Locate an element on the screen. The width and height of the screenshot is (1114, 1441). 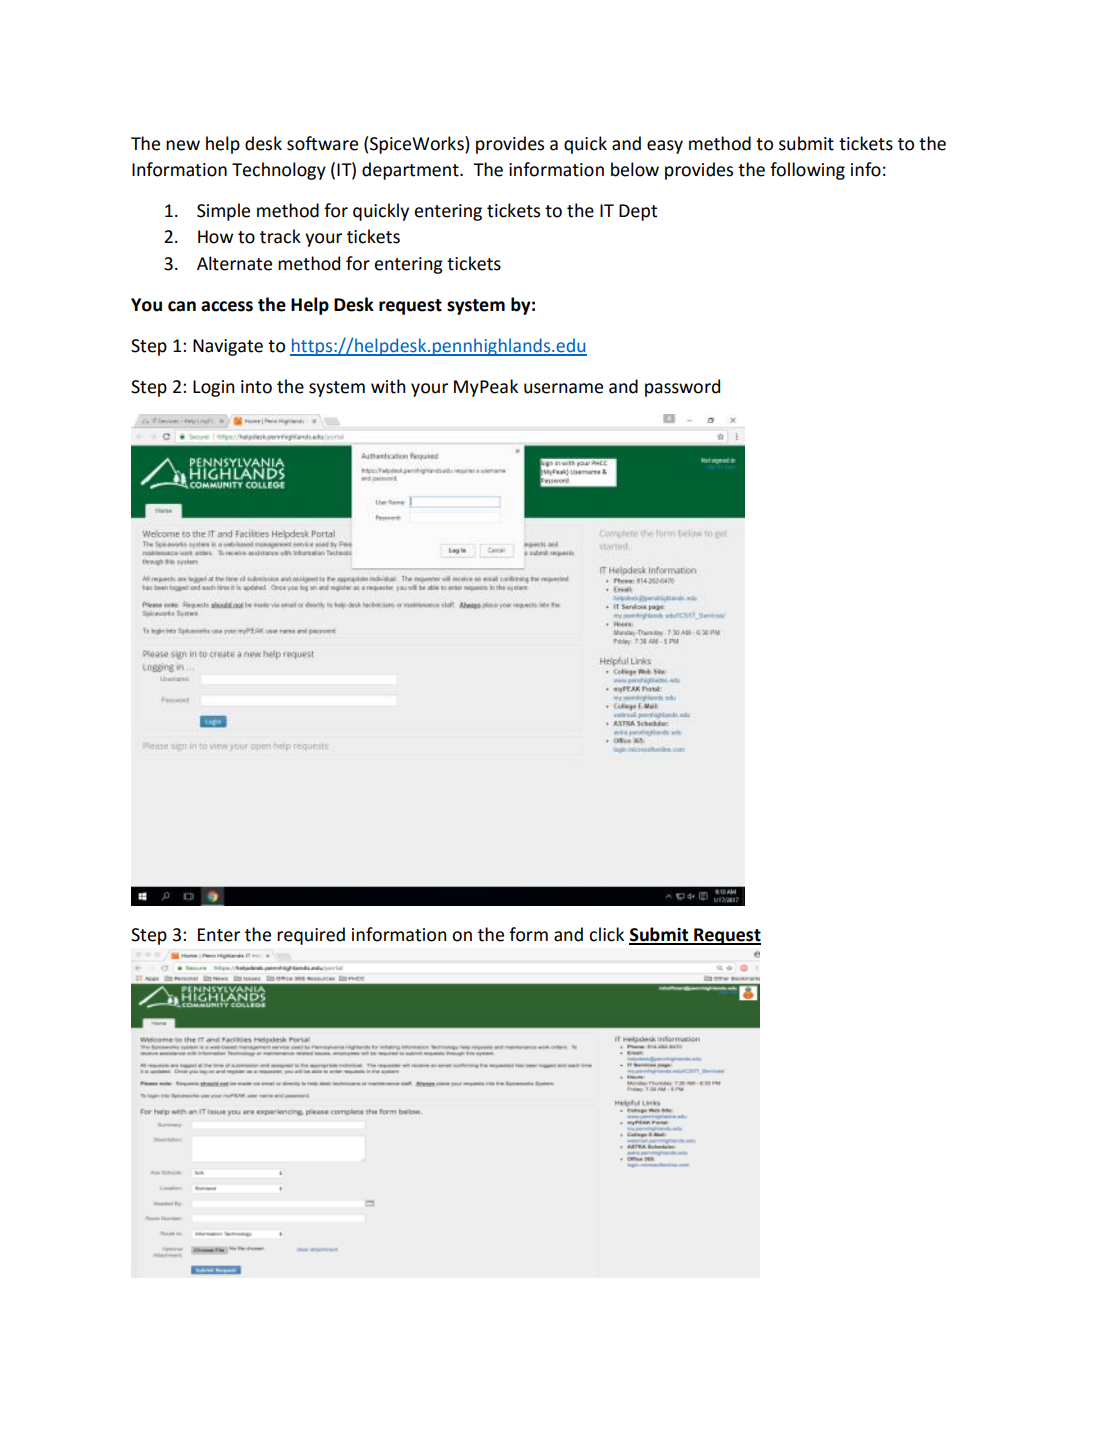
required is located at coordinates (311, 936).
